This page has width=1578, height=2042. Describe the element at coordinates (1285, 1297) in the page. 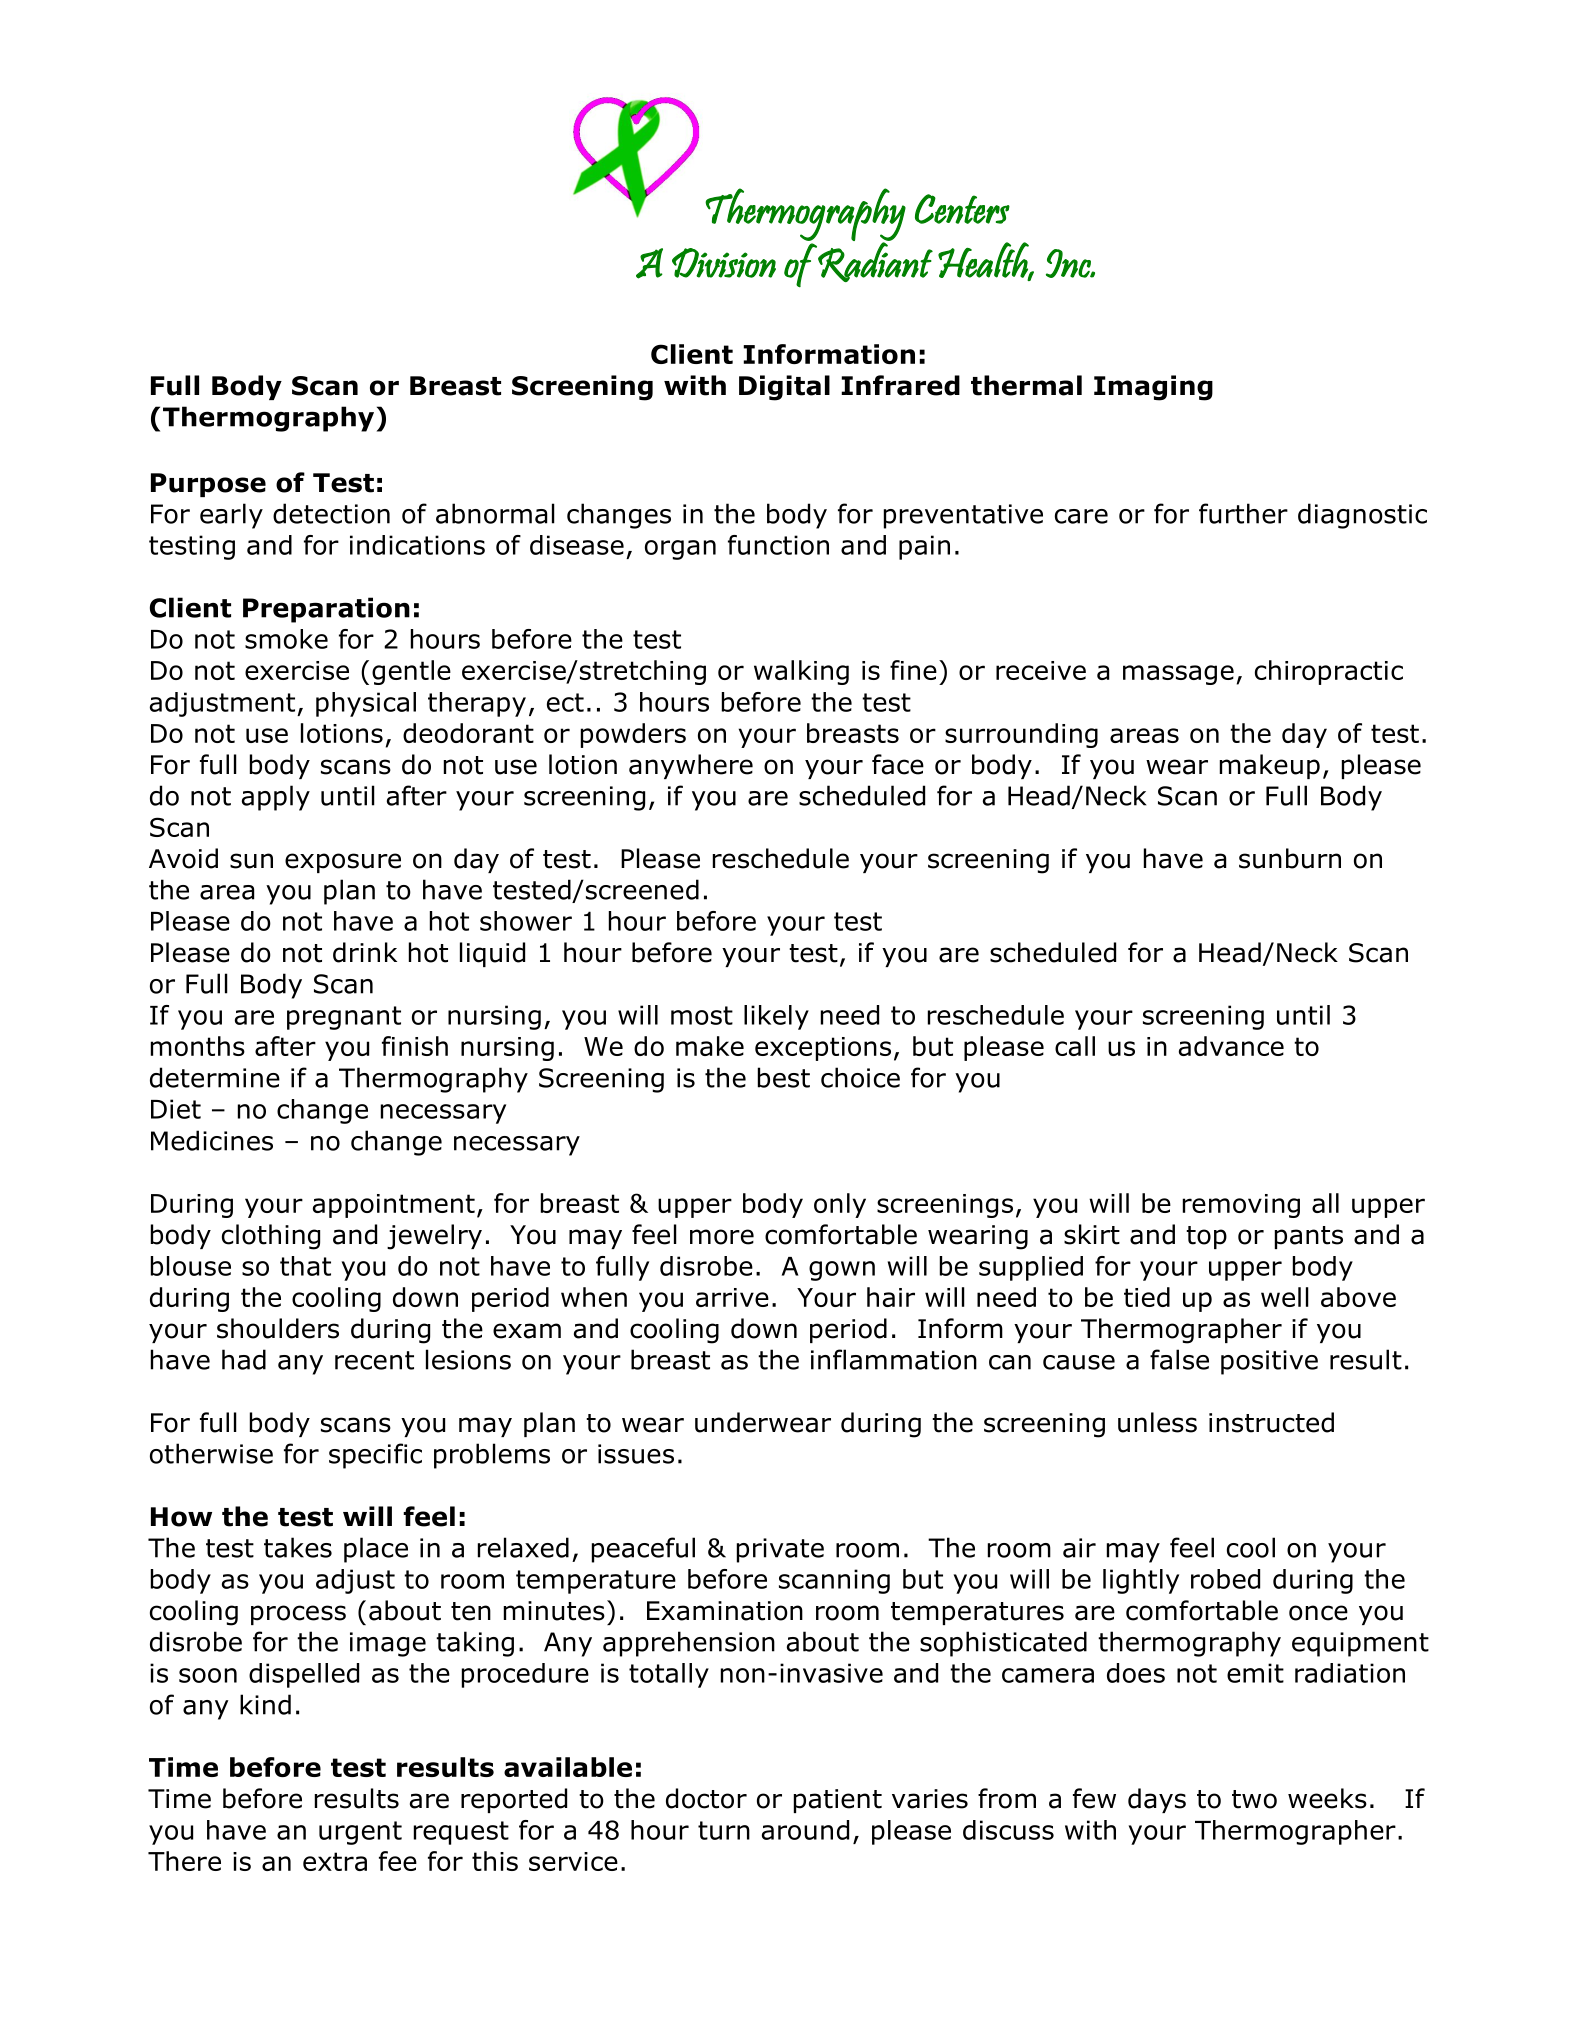

I see `well` at that location.
